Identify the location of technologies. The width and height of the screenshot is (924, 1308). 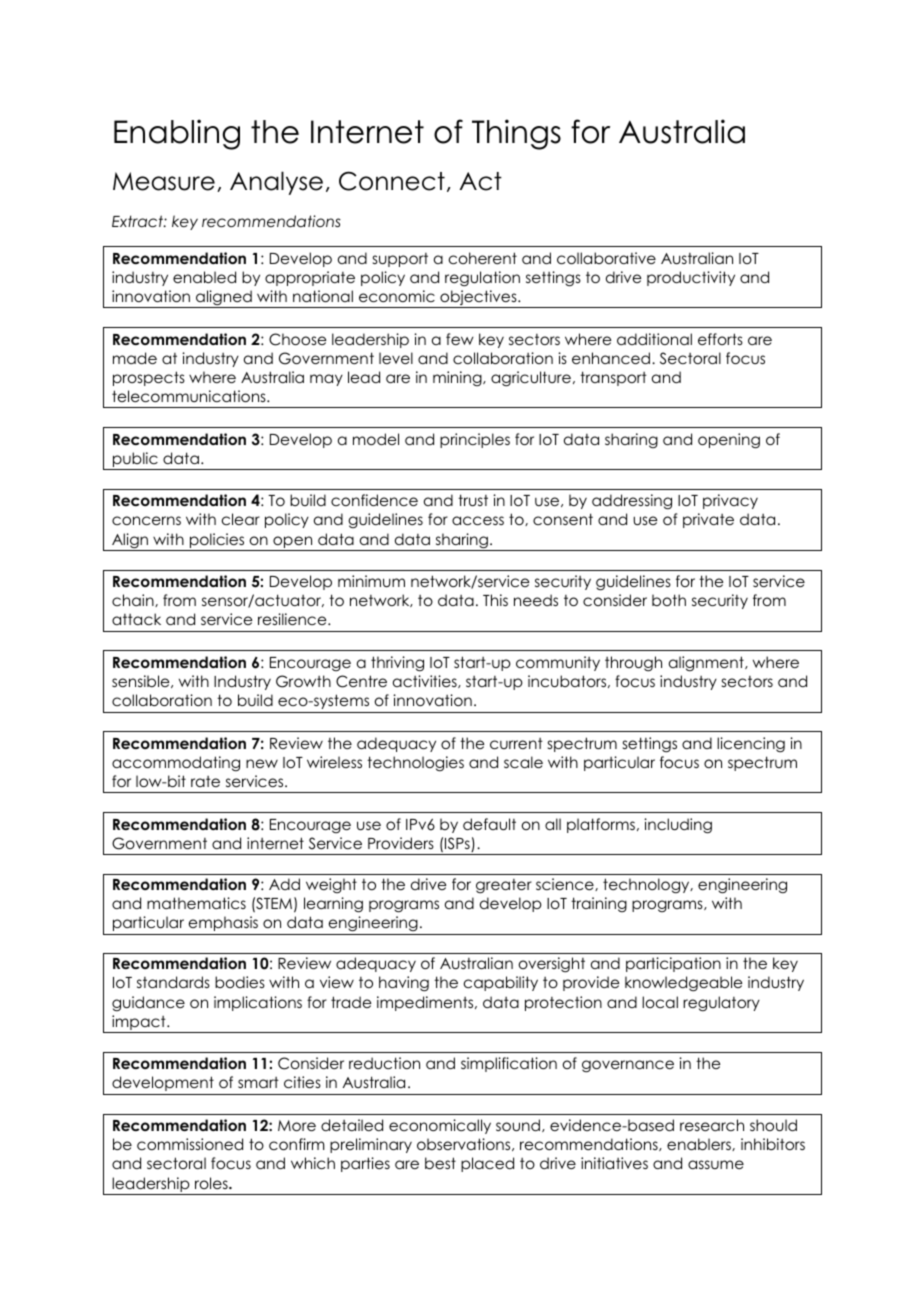
(415, 763).
